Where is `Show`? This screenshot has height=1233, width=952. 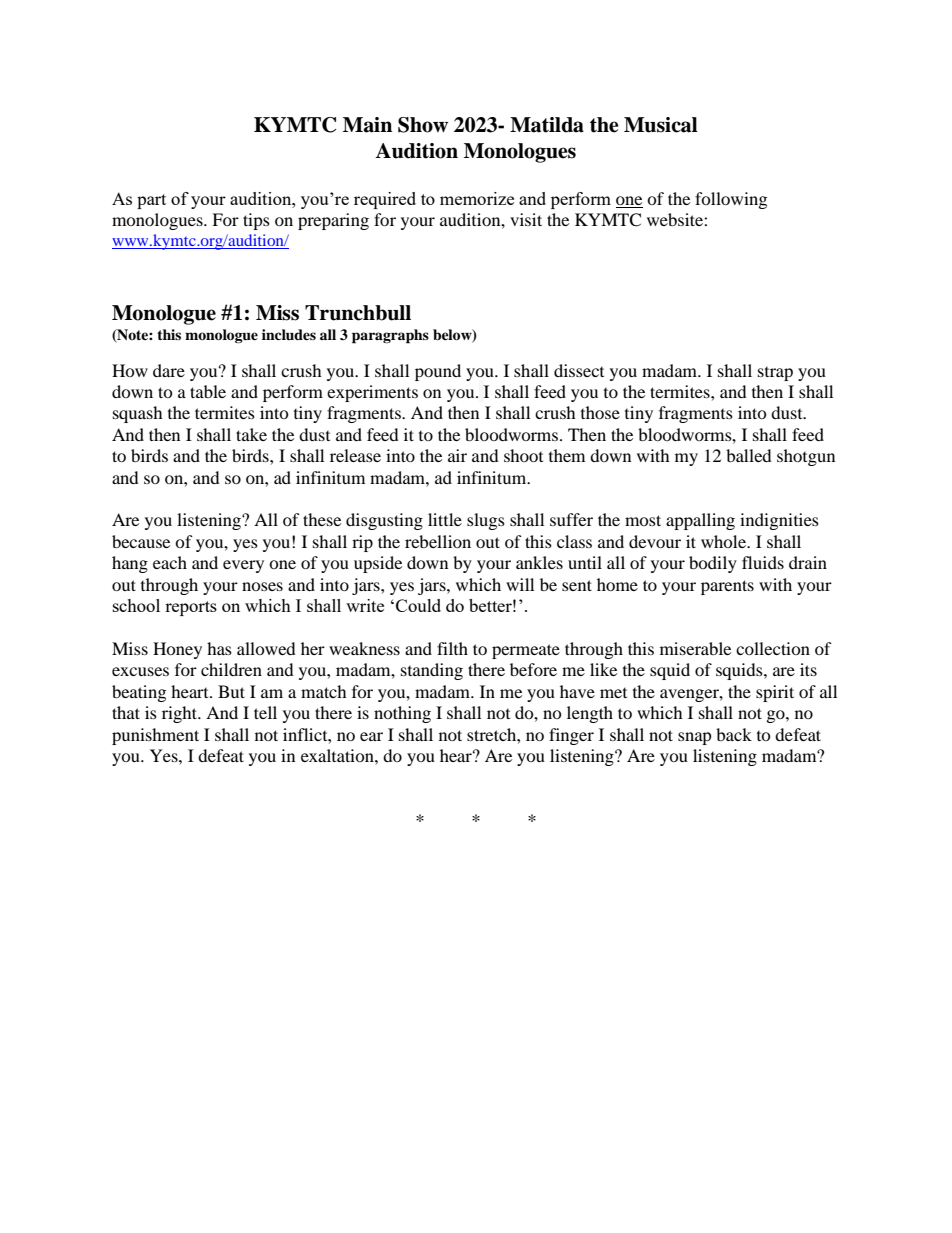
Show is located at coordinates (423, 125).
